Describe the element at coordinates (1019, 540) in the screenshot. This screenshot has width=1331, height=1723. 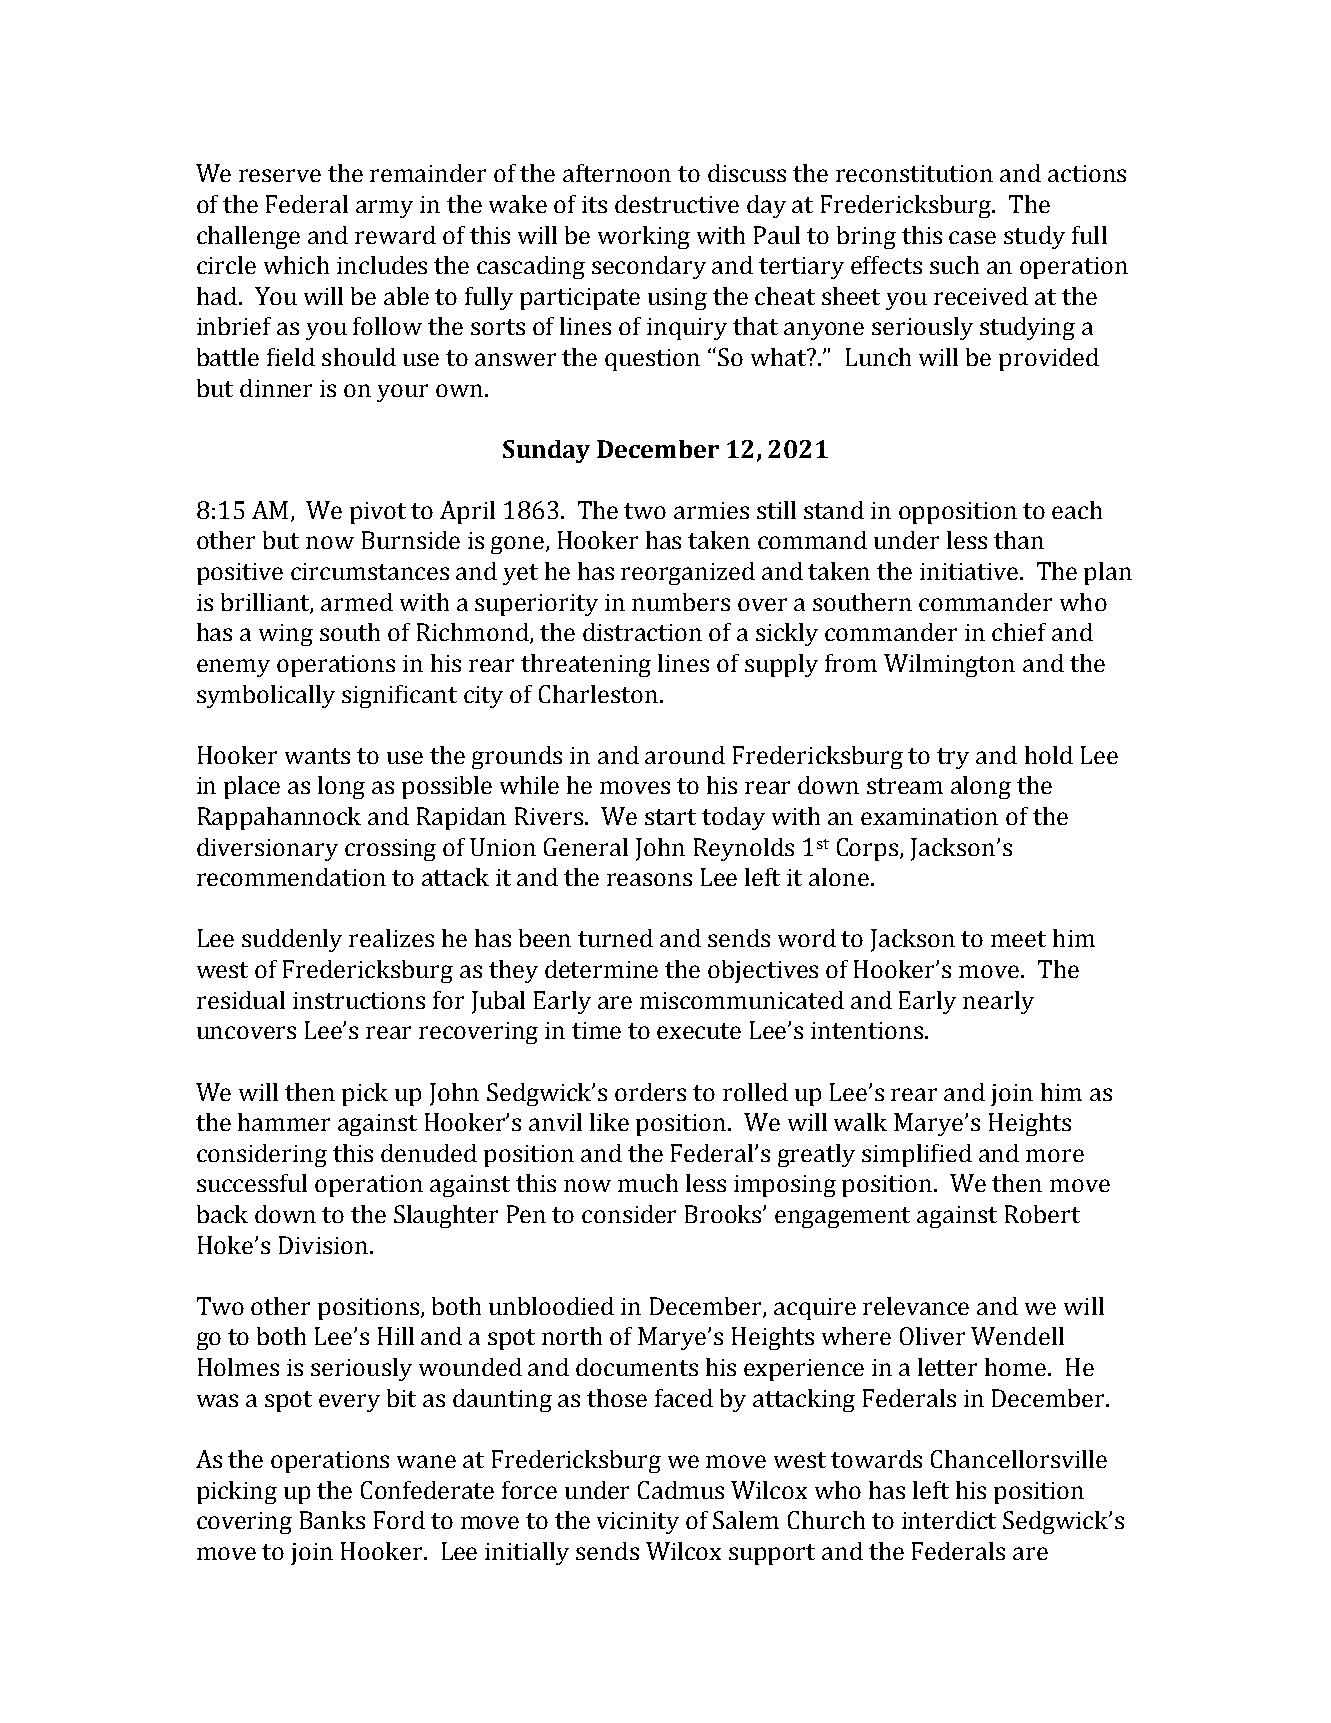
I see `than` at that location.
